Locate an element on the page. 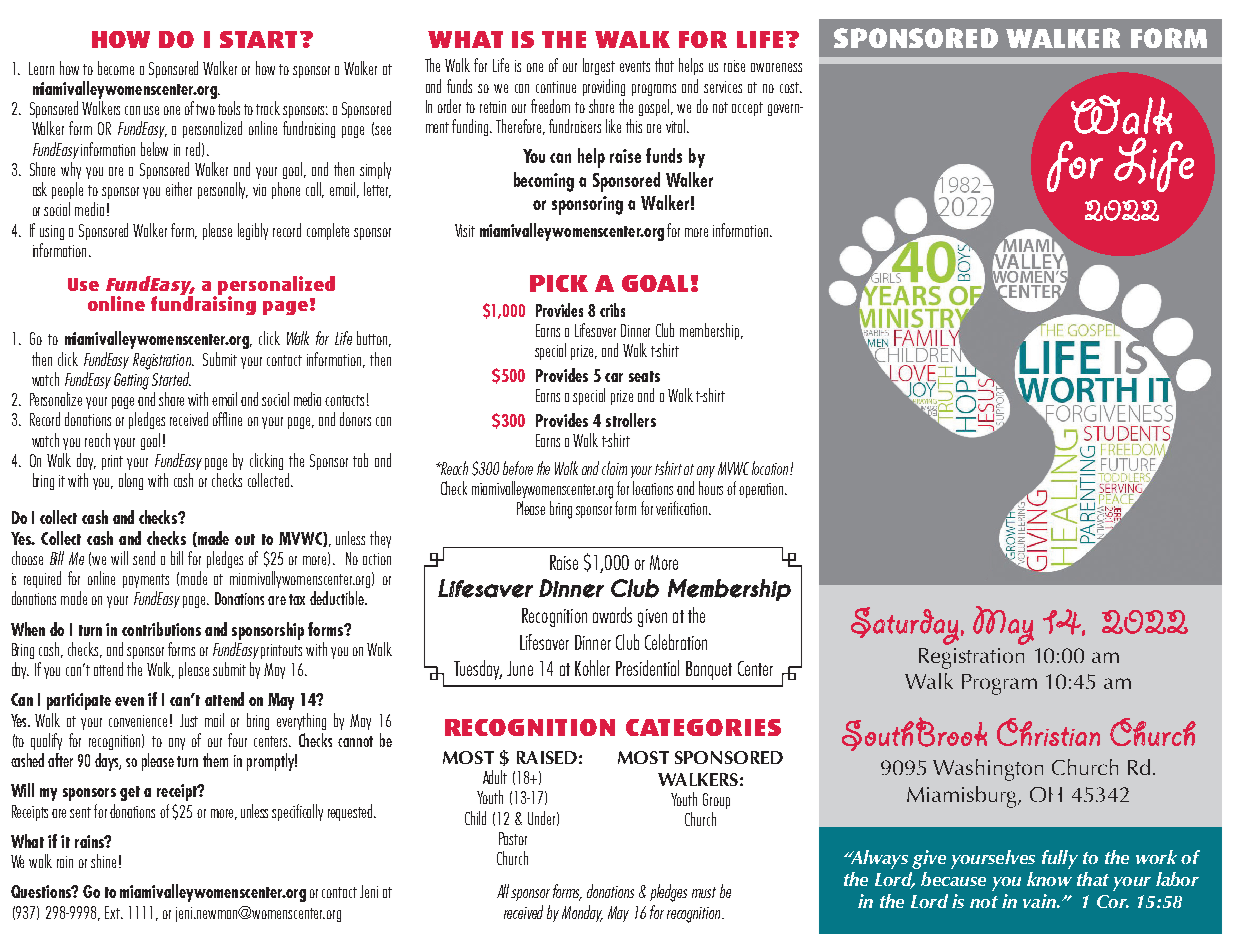  operation is located at coordinates (761, 490).
